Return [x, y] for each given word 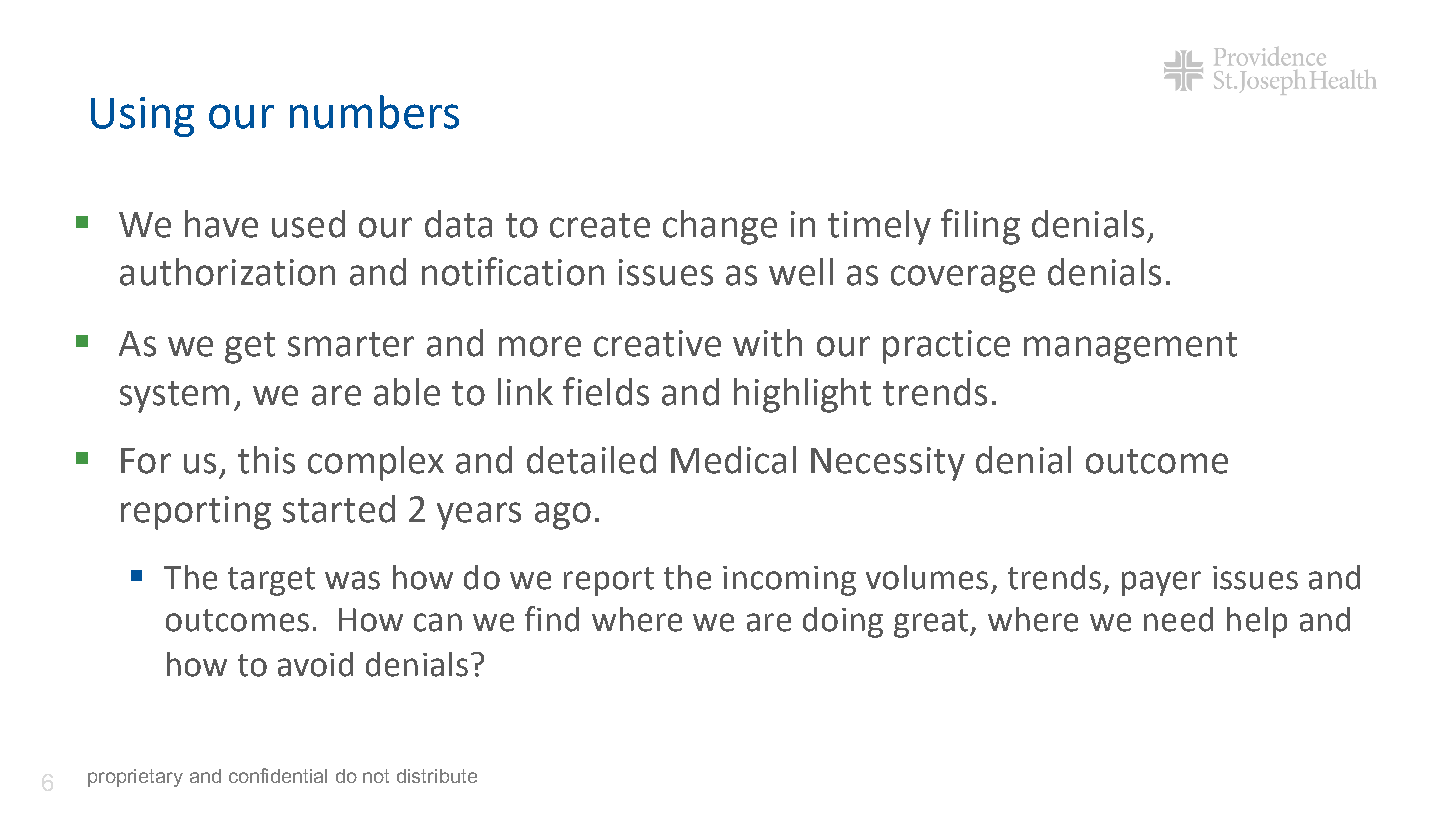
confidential [278, 775]
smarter [351, 344]
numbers [374, 112]
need [1178, 619]
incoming [789, 581]
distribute [437, 776]
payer [1161, 583]
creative [657, 343]
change [720, 227]
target [271, 581]
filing [980, 227]
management [1130, 348]
